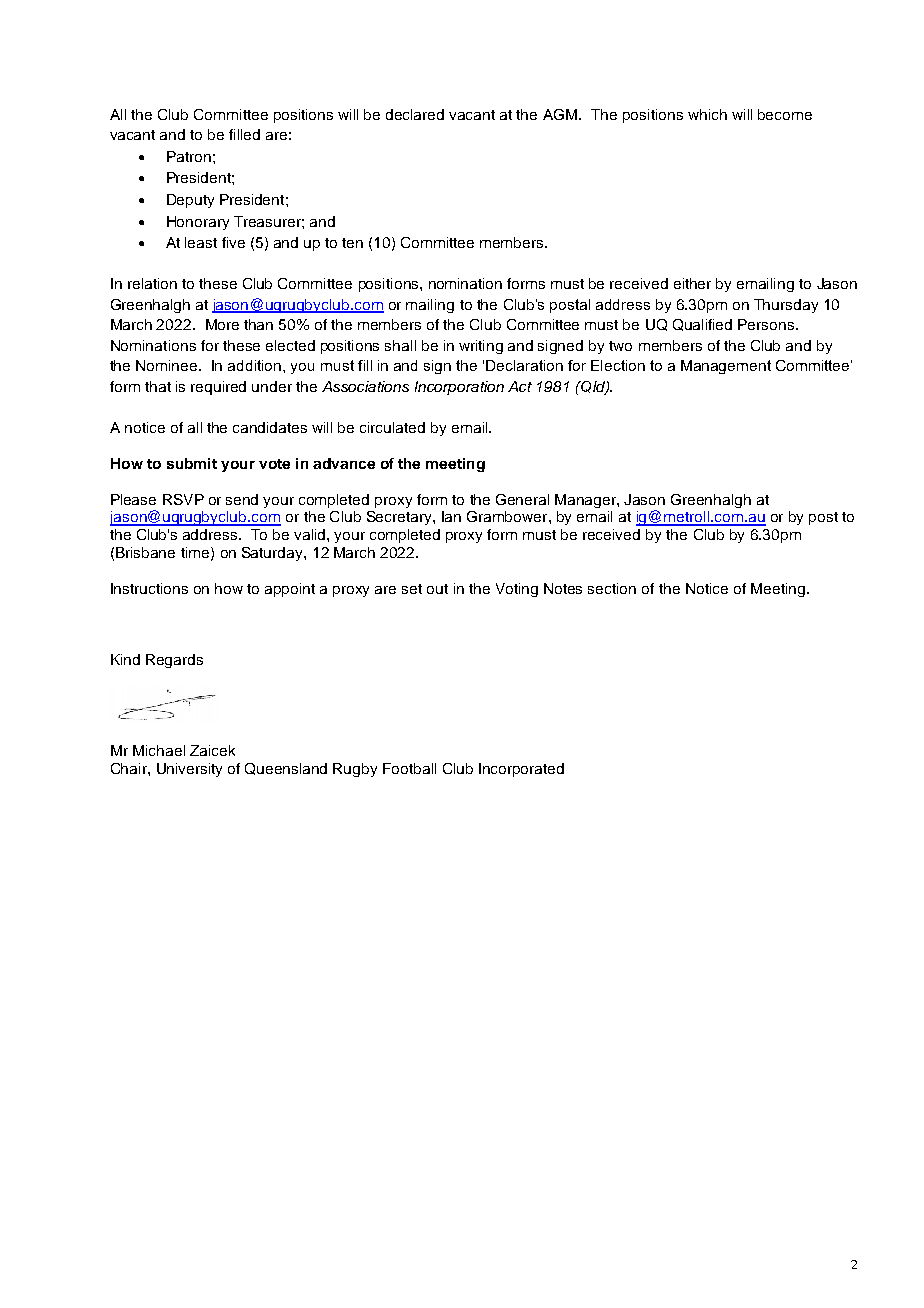 This page has width=924, height=1308. What do you see at coordinates (415, 114) in the page?
I see `declared` at bounding box center [415, 114].
